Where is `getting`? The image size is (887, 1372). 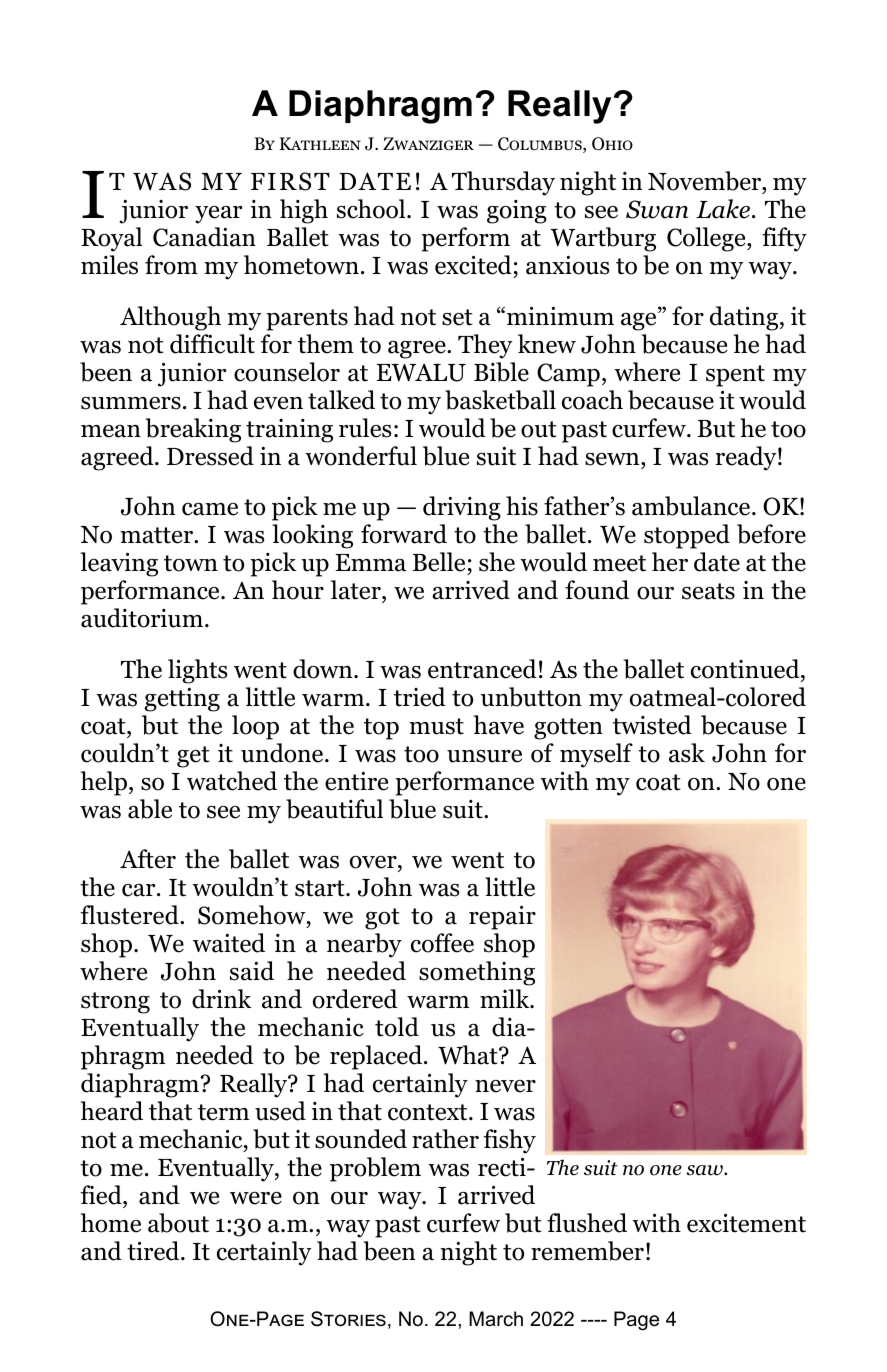 getting is located at coordinates (182, 699).
